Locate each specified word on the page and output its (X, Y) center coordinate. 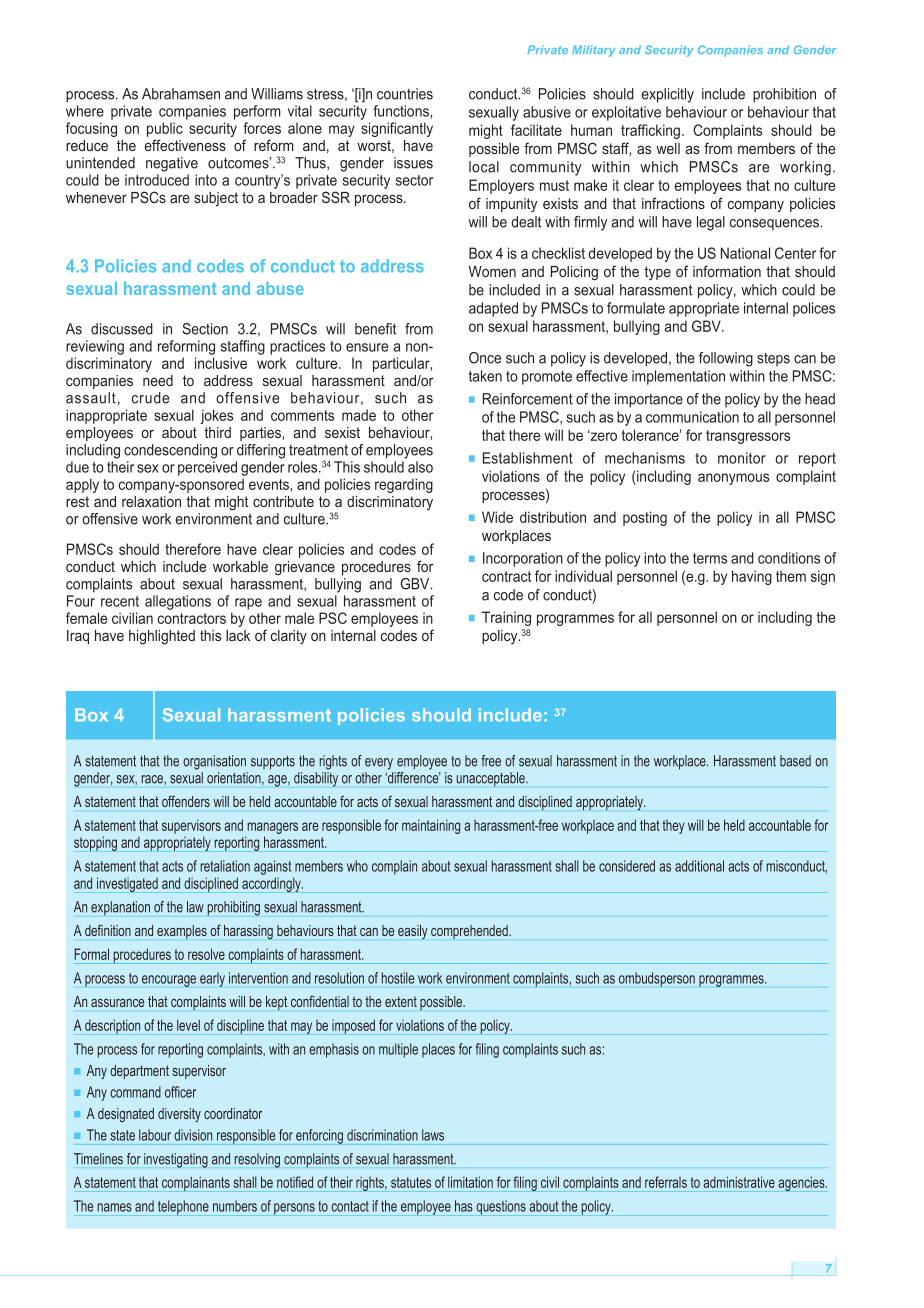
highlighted (162, 637)
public (165, 129)
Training (506, 618)
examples (182, 932)
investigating (176, 1160)
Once (485, 358)
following (726, 359)
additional (699, 866)
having (752, 577)
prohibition (784, 95)
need (158, 380)
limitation (470, 1182)
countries (405, 94)
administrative (739, 1182)
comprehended (470, 932)
